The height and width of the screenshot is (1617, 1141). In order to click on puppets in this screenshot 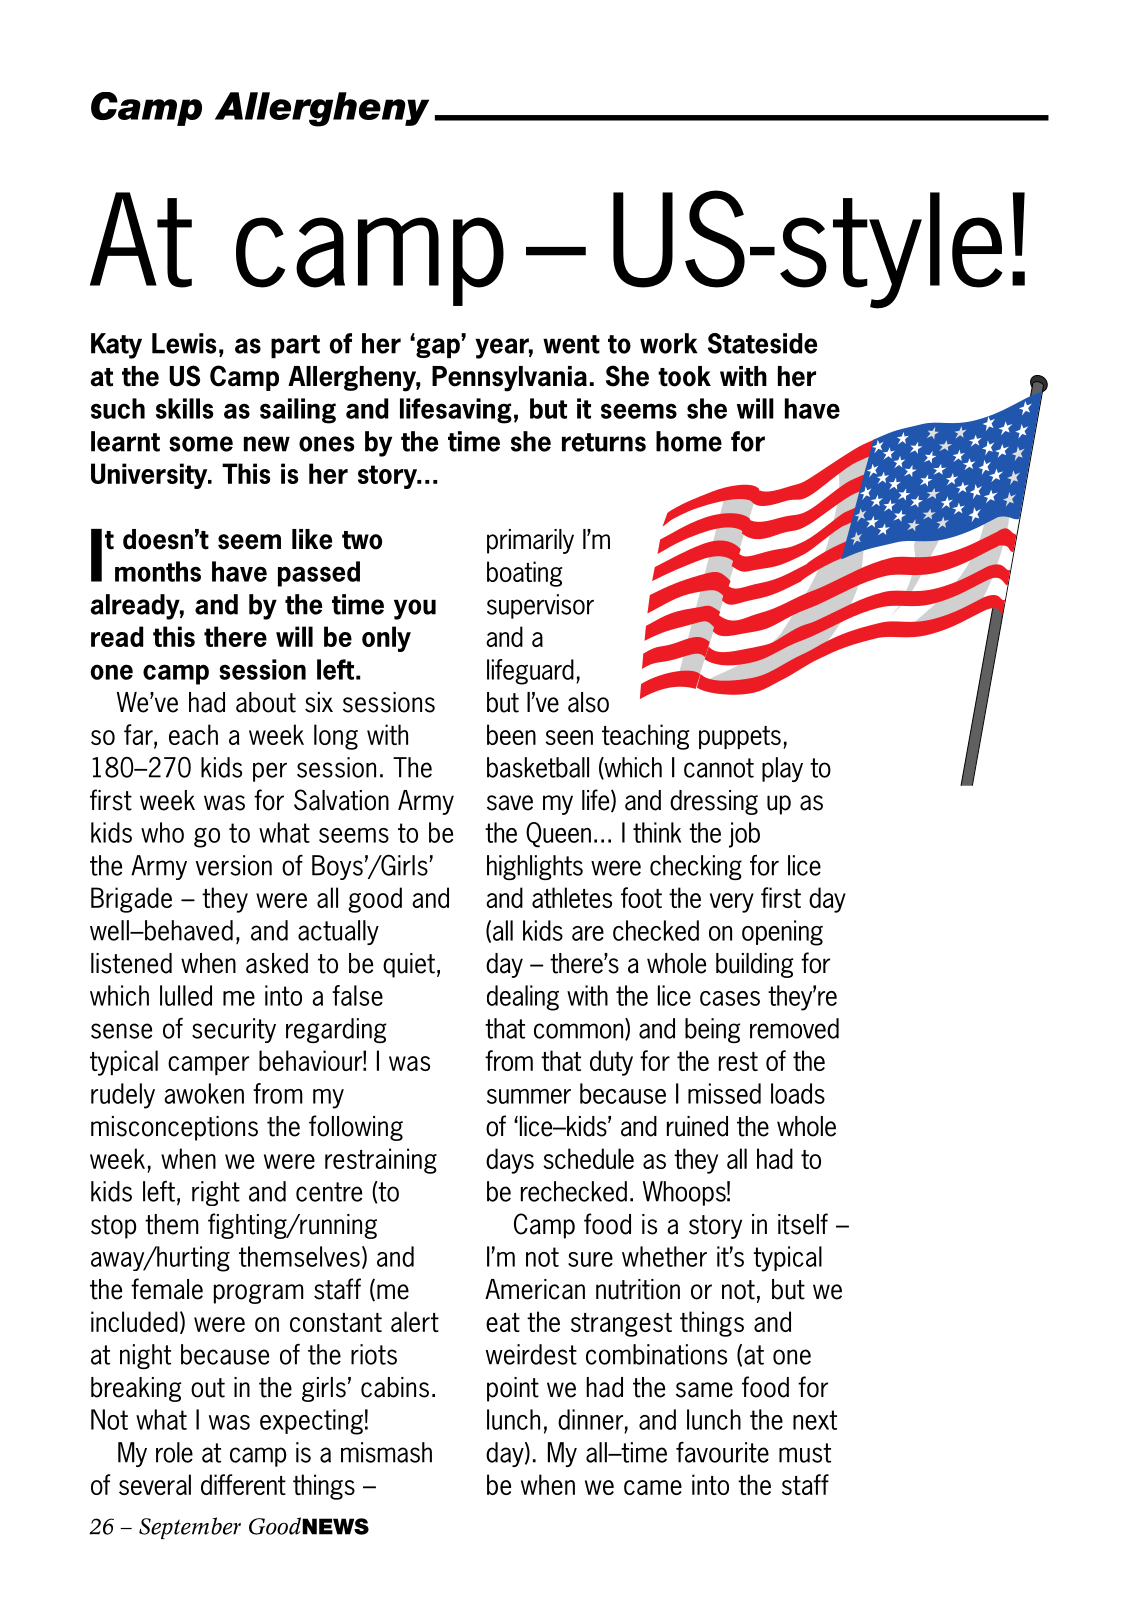, I will do `click(740, 737)`.
